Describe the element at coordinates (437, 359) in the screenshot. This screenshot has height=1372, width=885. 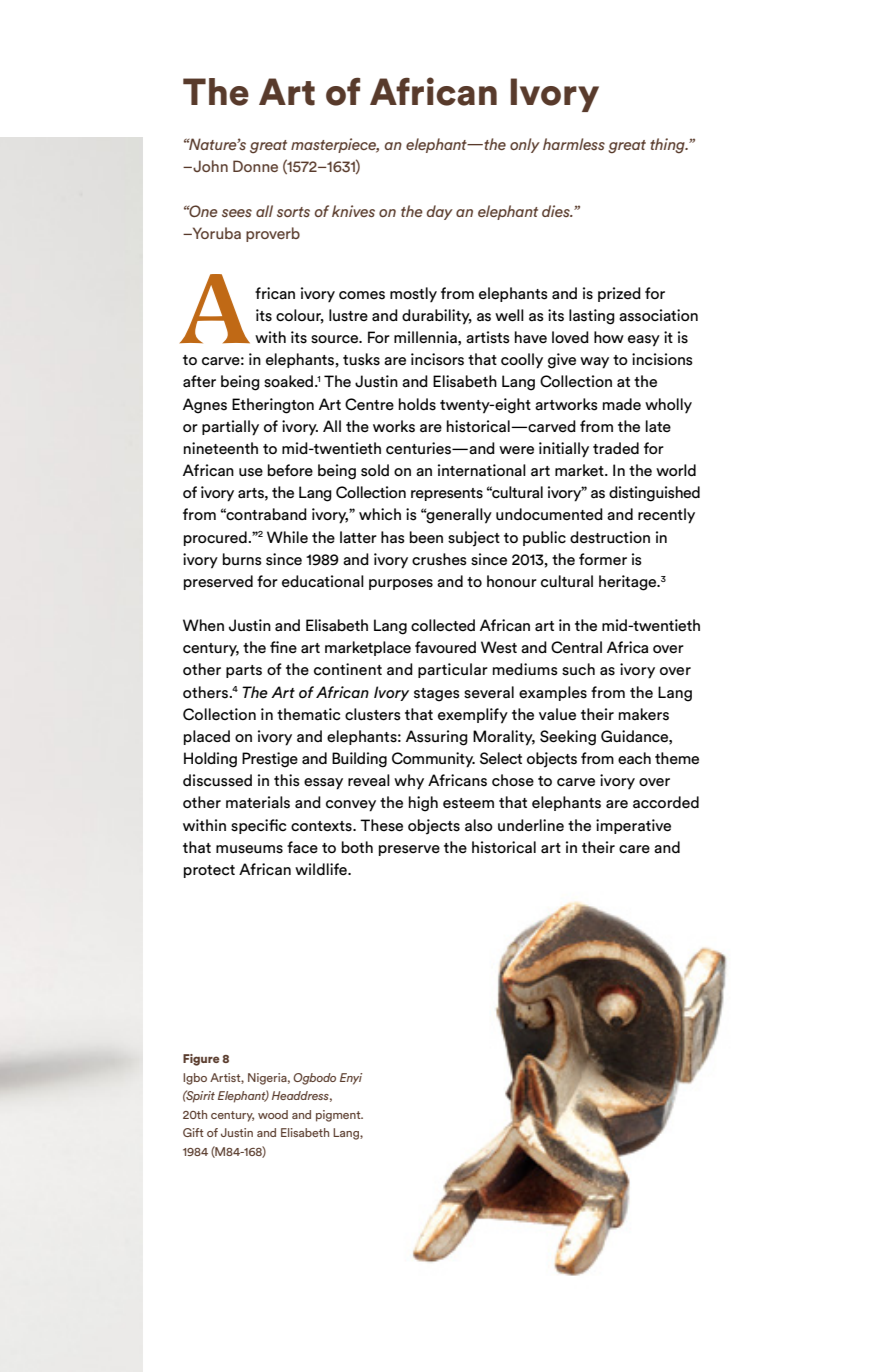
I see `incisors` at that location.
